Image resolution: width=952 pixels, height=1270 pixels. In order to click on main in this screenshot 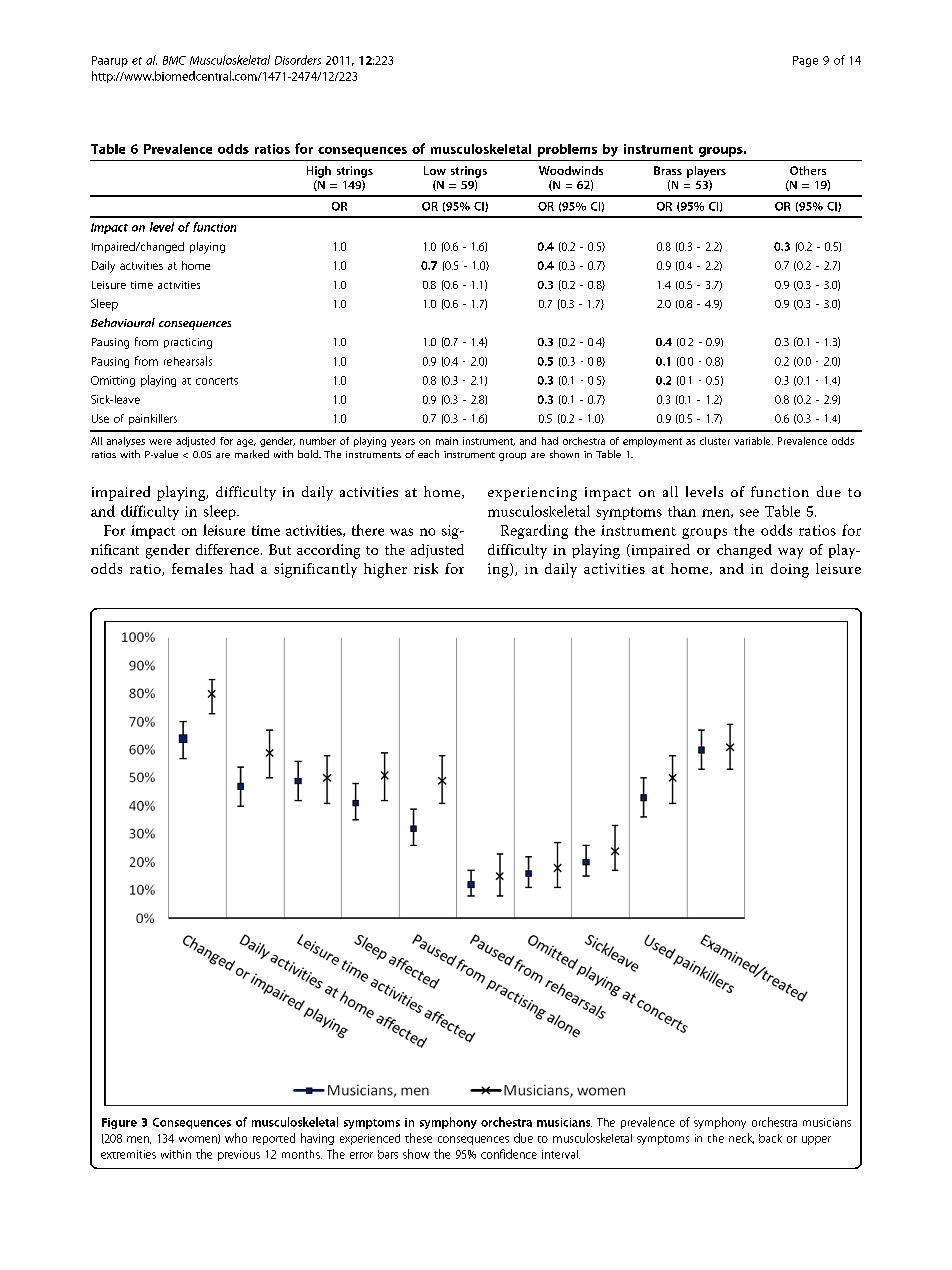, I will do `click(447, 441)`.
